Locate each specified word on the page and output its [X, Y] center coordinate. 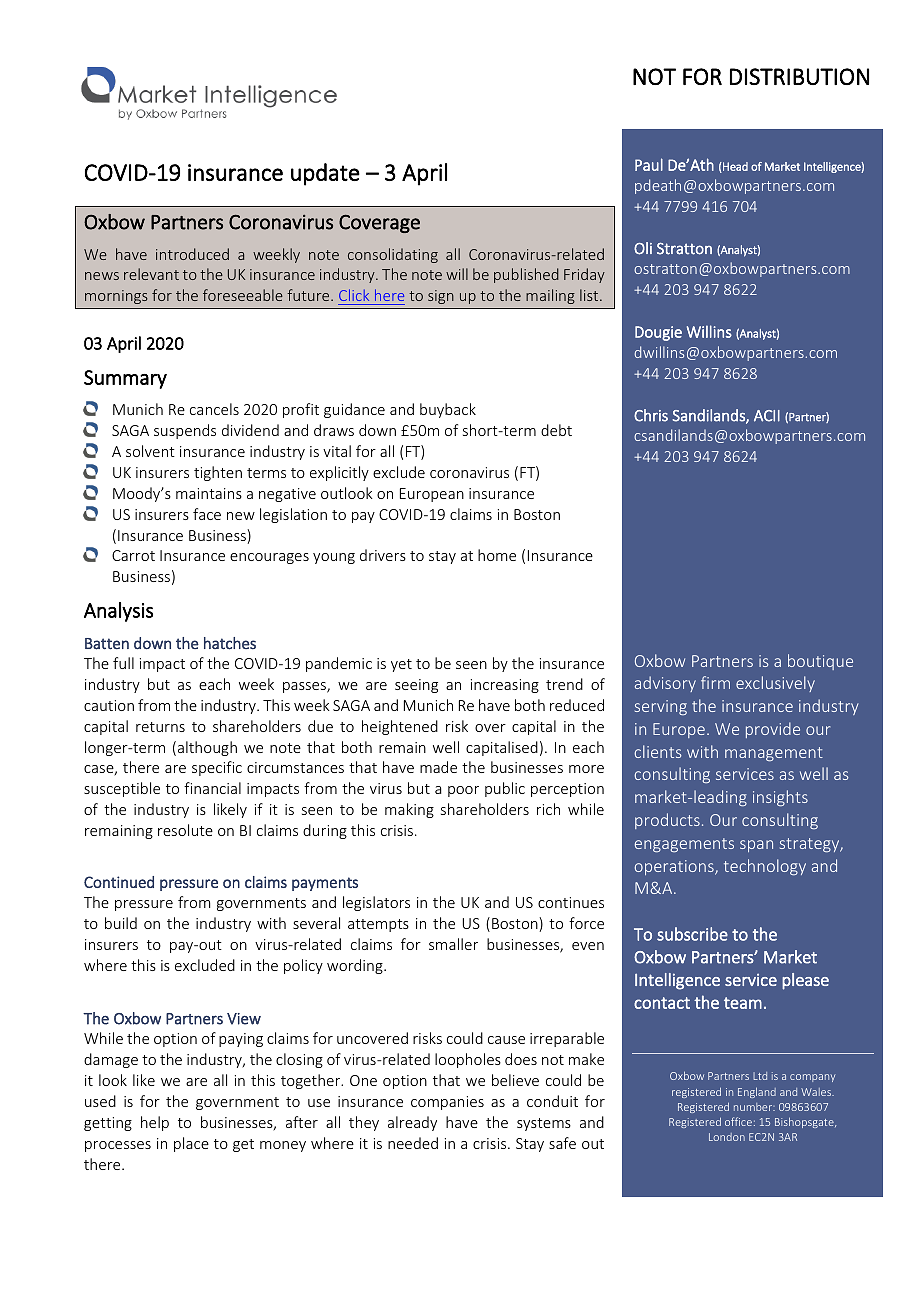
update [325, 174]
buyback [448, 410]
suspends [185, 431]
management [774, 754]
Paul [649, 164]
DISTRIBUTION [799, 76]
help [155, 1123]
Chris [651, 415]
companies [447, 1103]
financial [212, 788]
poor [463, 791]
